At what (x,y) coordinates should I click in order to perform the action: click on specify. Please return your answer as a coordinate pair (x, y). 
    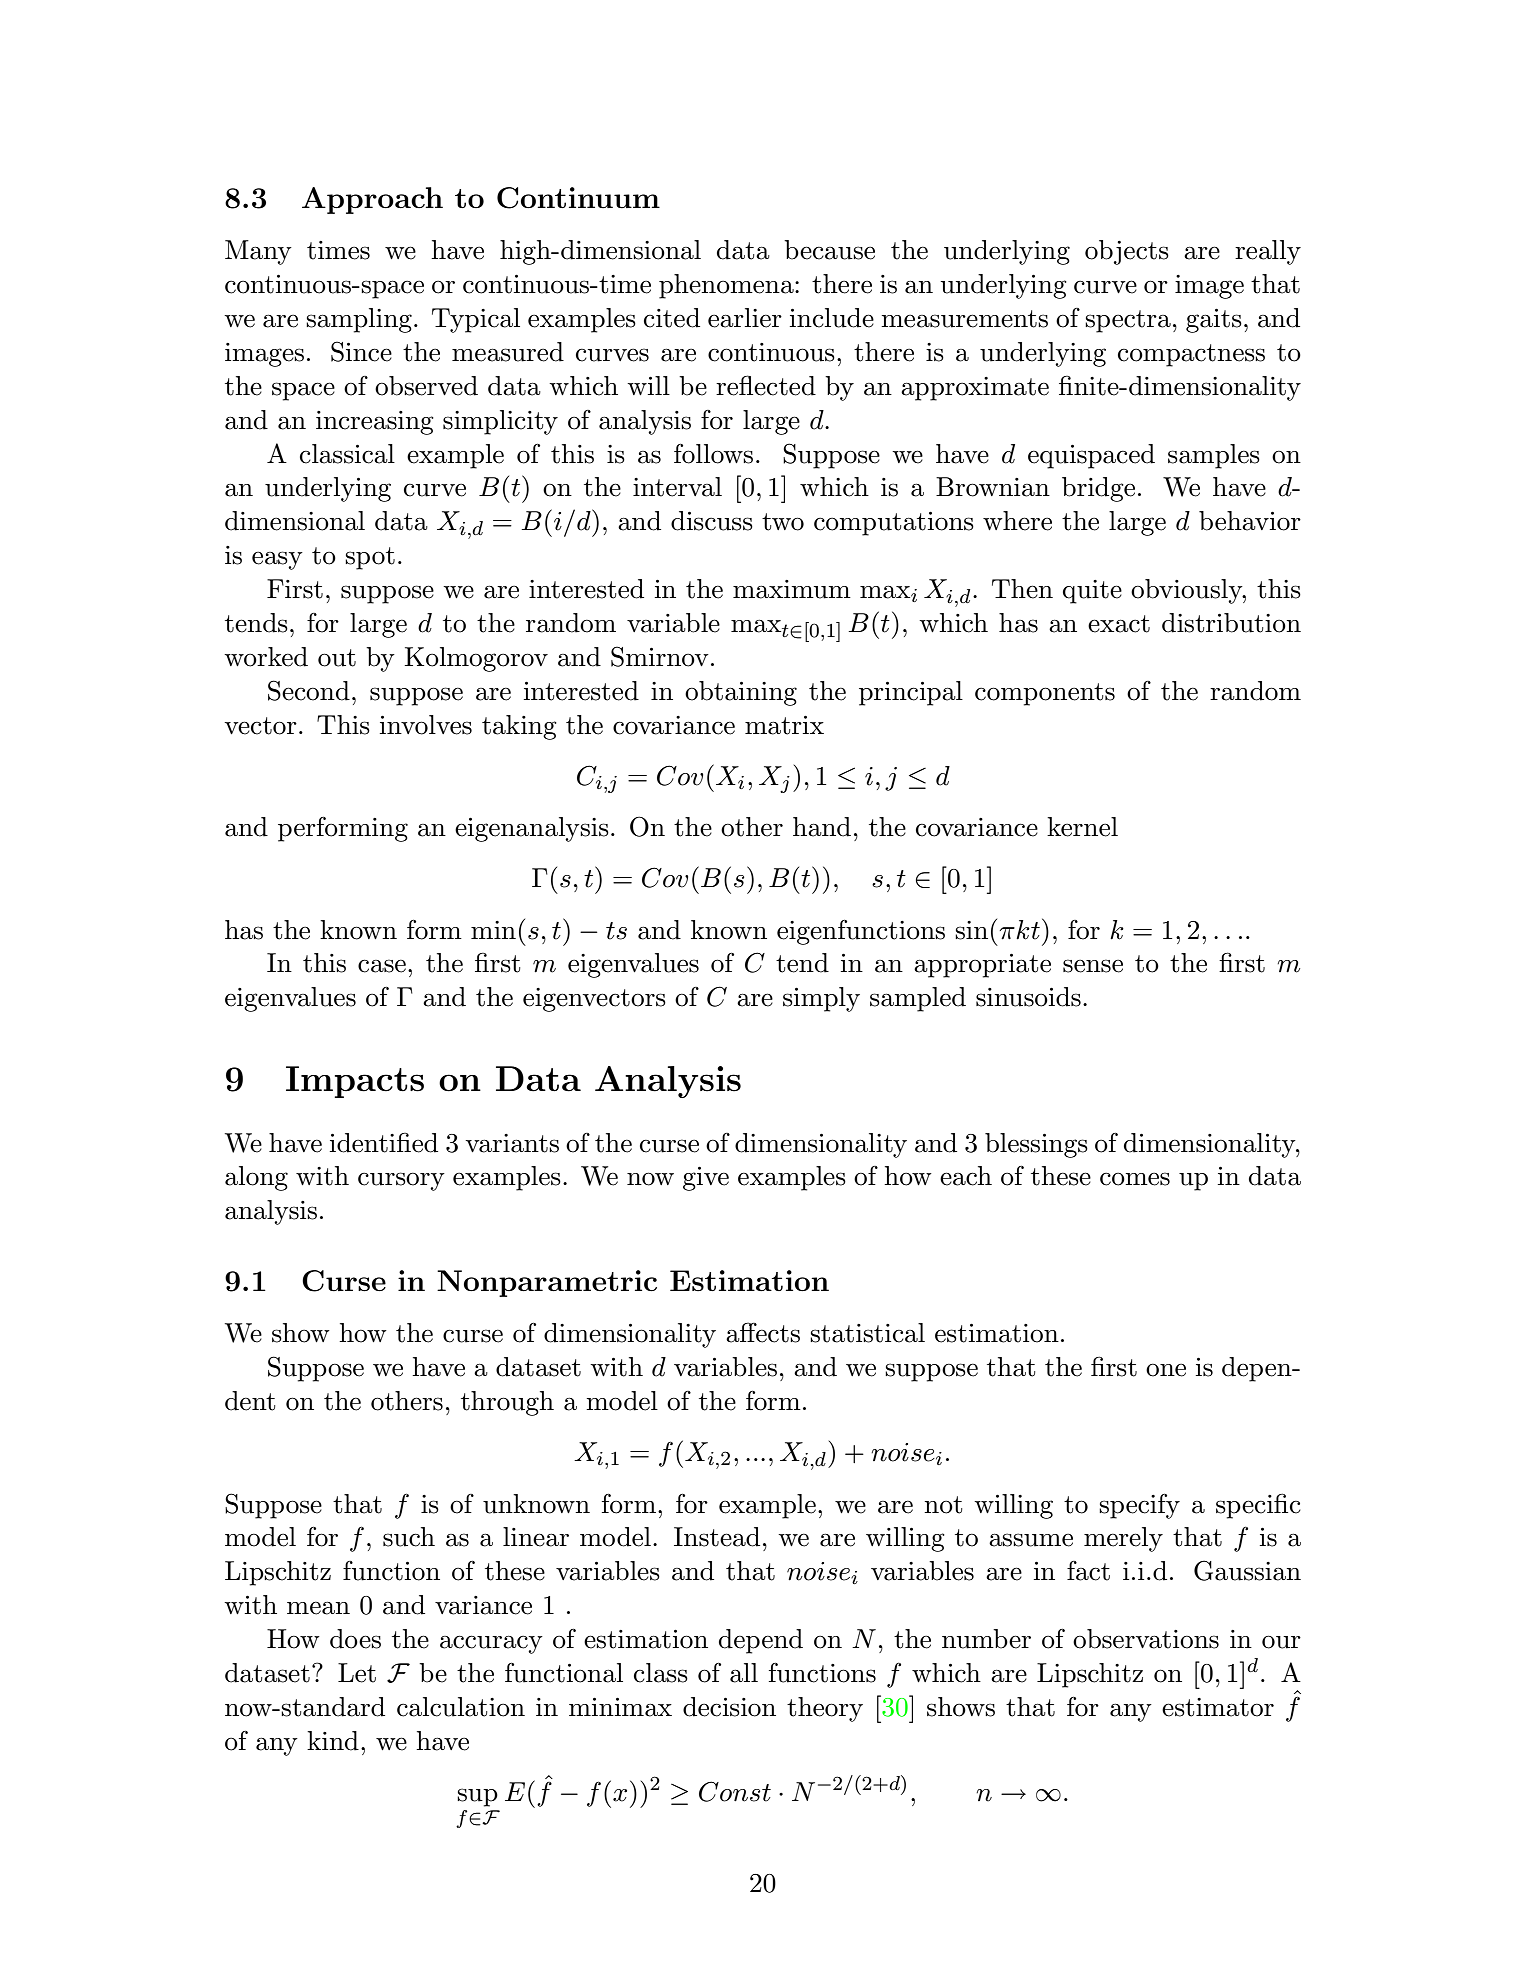
    Looking at the image, I should click on (1139, 1506).
